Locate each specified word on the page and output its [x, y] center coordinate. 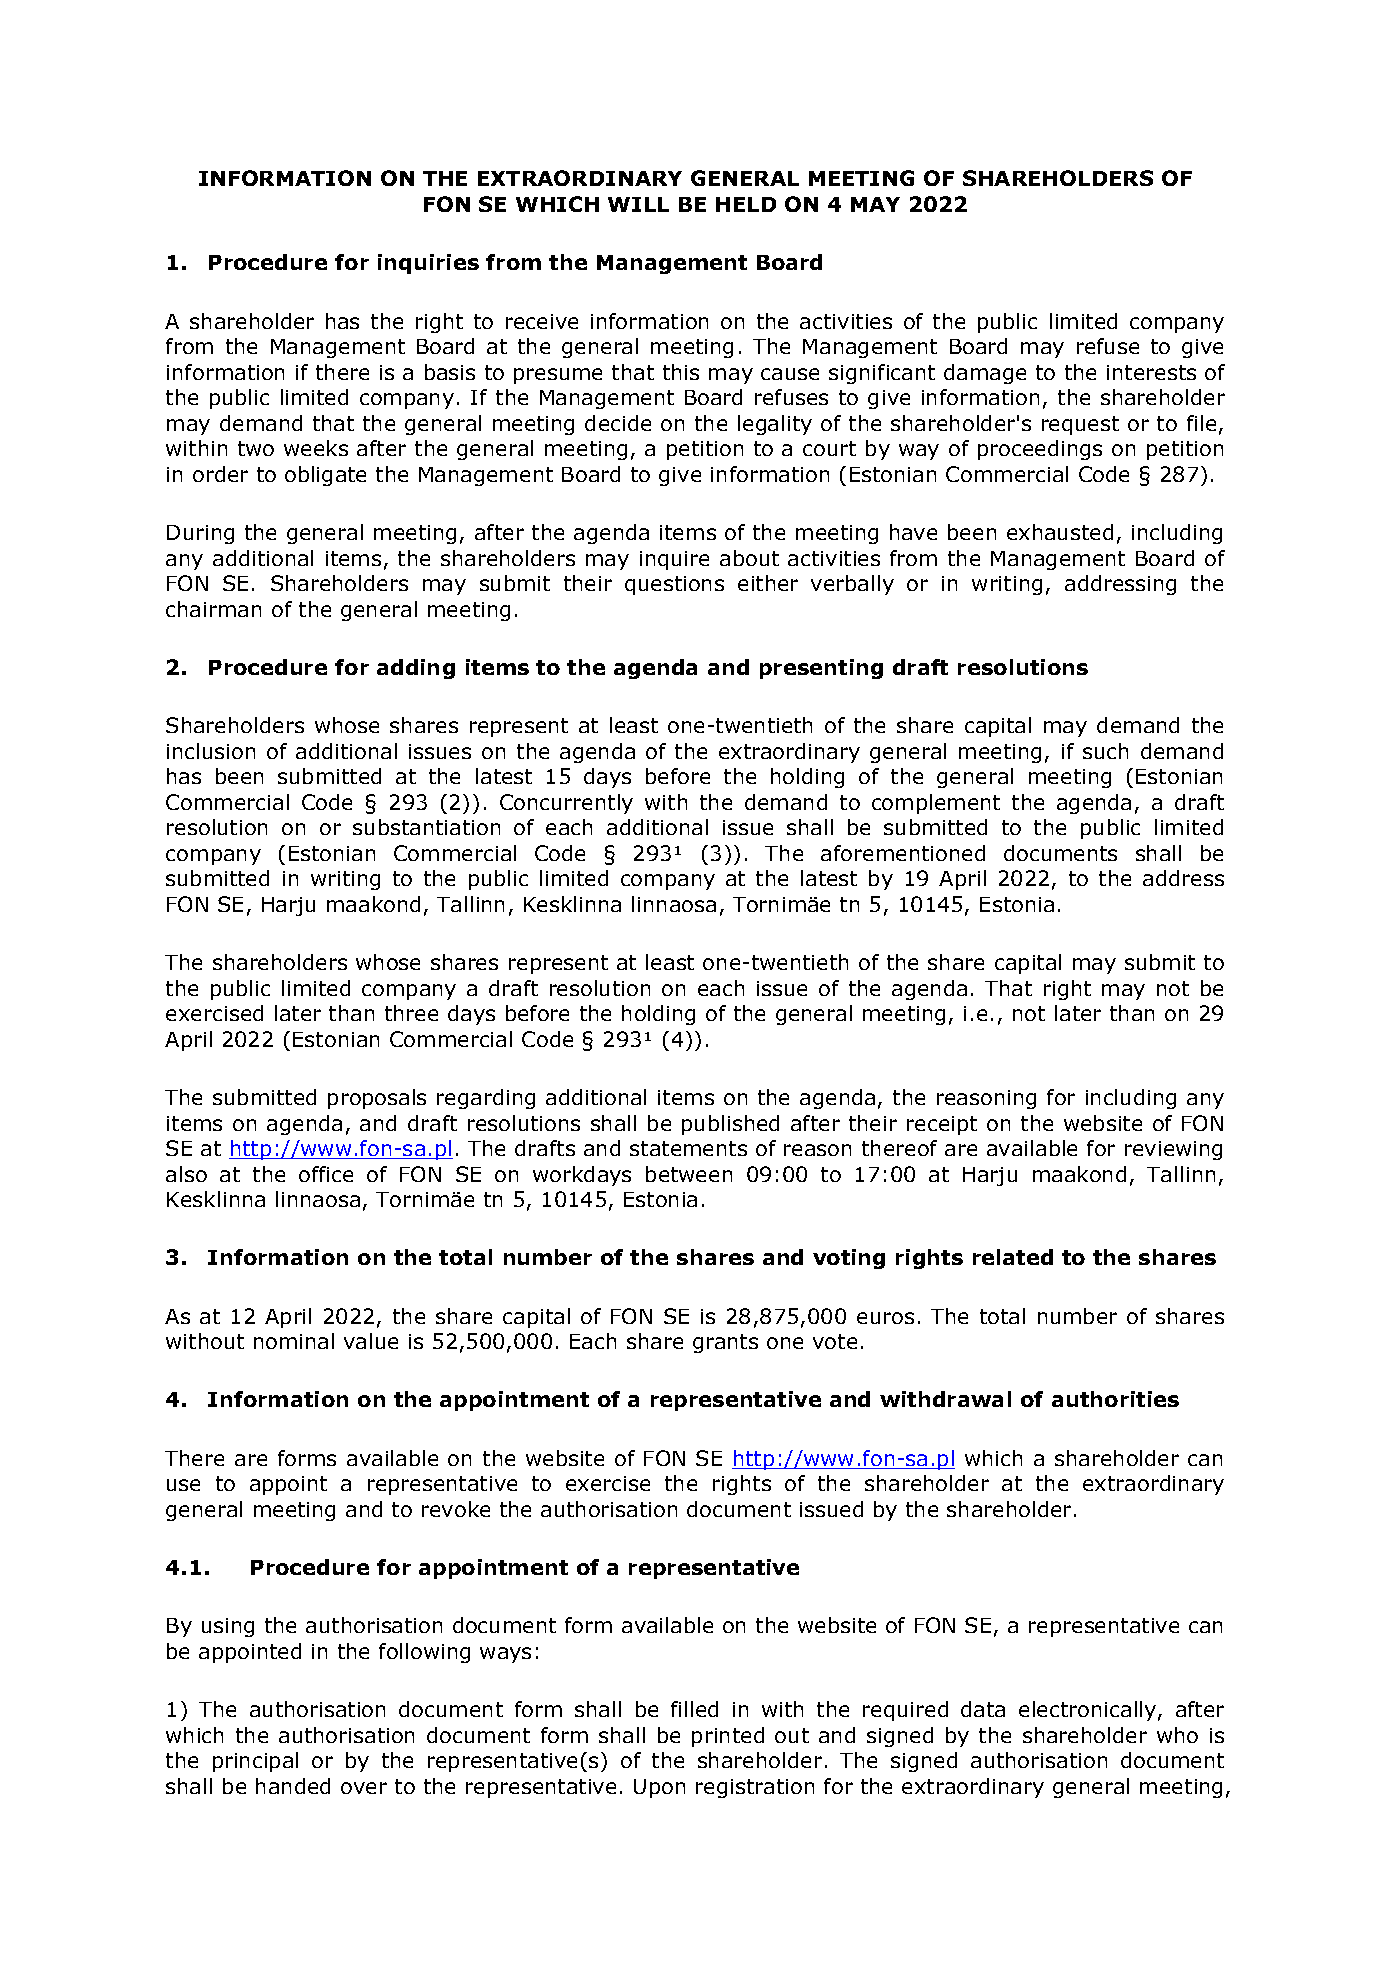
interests [1151, 372]
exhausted [1060, 532]
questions [674, 585]
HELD [746, 204]
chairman [213, 609]
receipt [942, 1125]
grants [725, 1343]
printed [728, 1737]
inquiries [428, 264]
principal [255, 1762]
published [730, 1125]
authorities [1115, 1399]
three [411, 1013]
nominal [294, 1341]
